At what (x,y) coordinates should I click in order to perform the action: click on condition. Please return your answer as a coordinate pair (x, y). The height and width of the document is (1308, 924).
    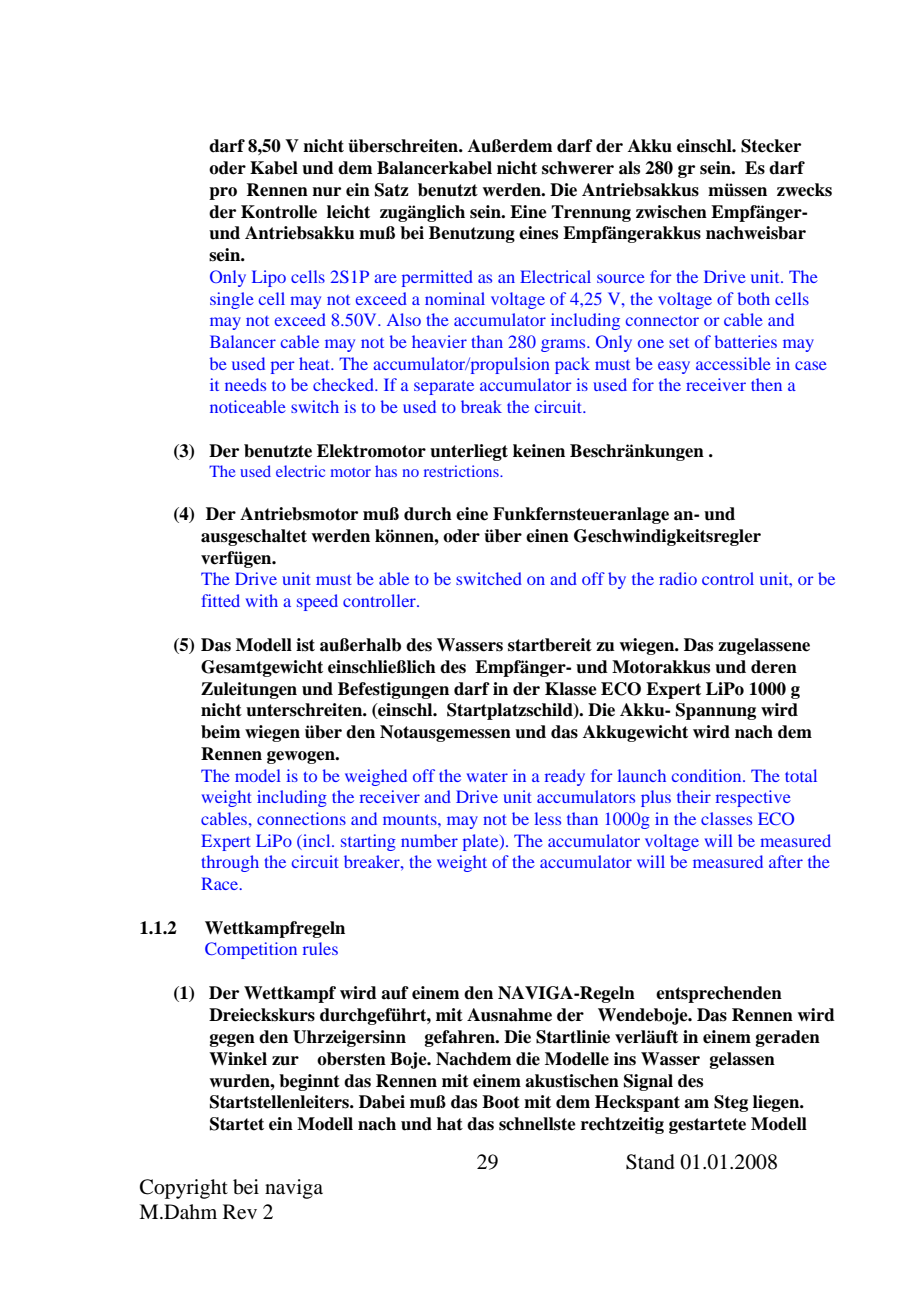
    Looking at the image, I should click on (708, 775).
